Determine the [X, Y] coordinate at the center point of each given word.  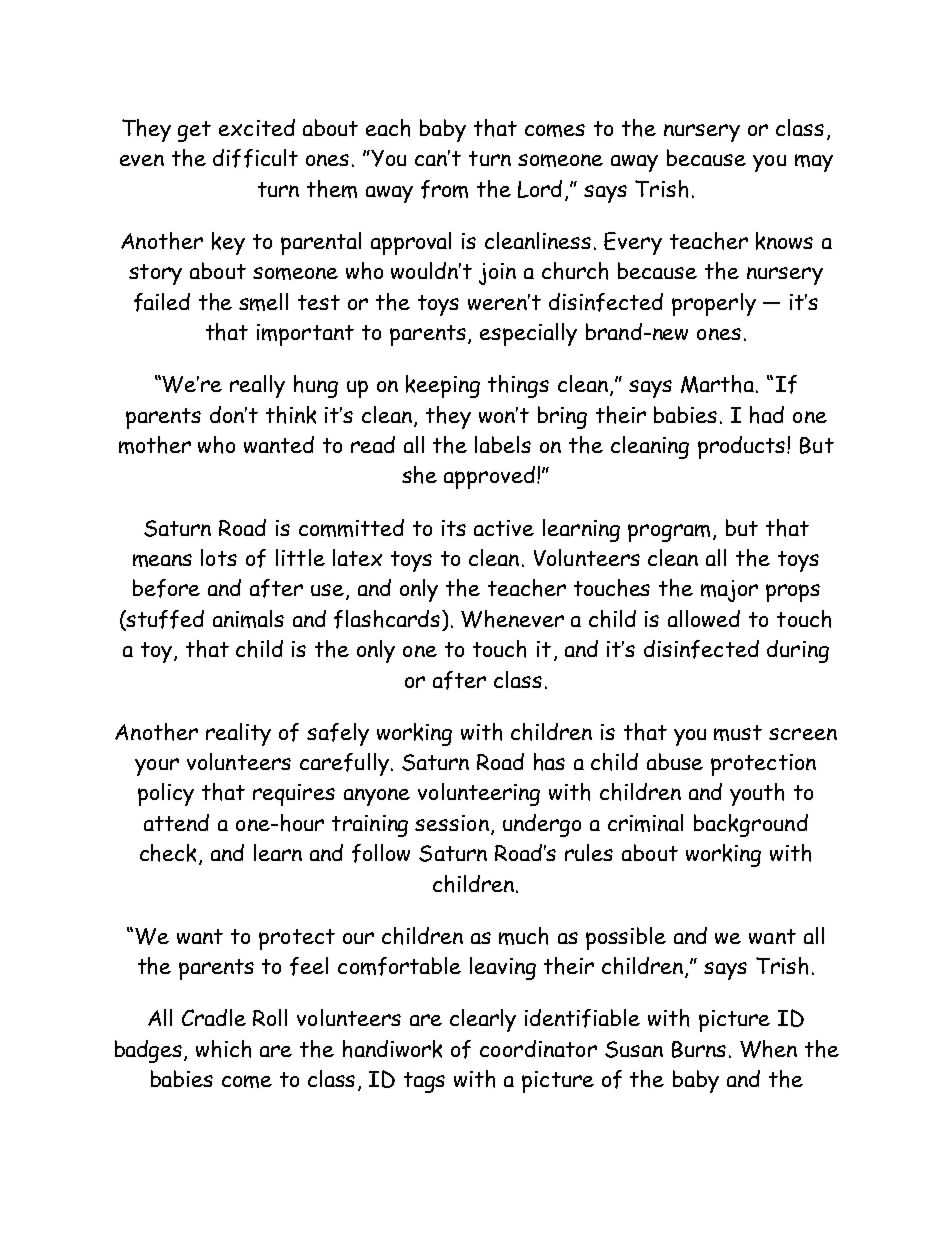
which [223, 1049]
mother [155, 445]
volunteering [479, 794]
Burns [699, 1049]
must [738, 733]
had [767, 415]
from [444, 189]
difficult [255, 158]
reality [238, 734]
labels [503, 444]
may [814, 163]
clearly [483, 1020]
